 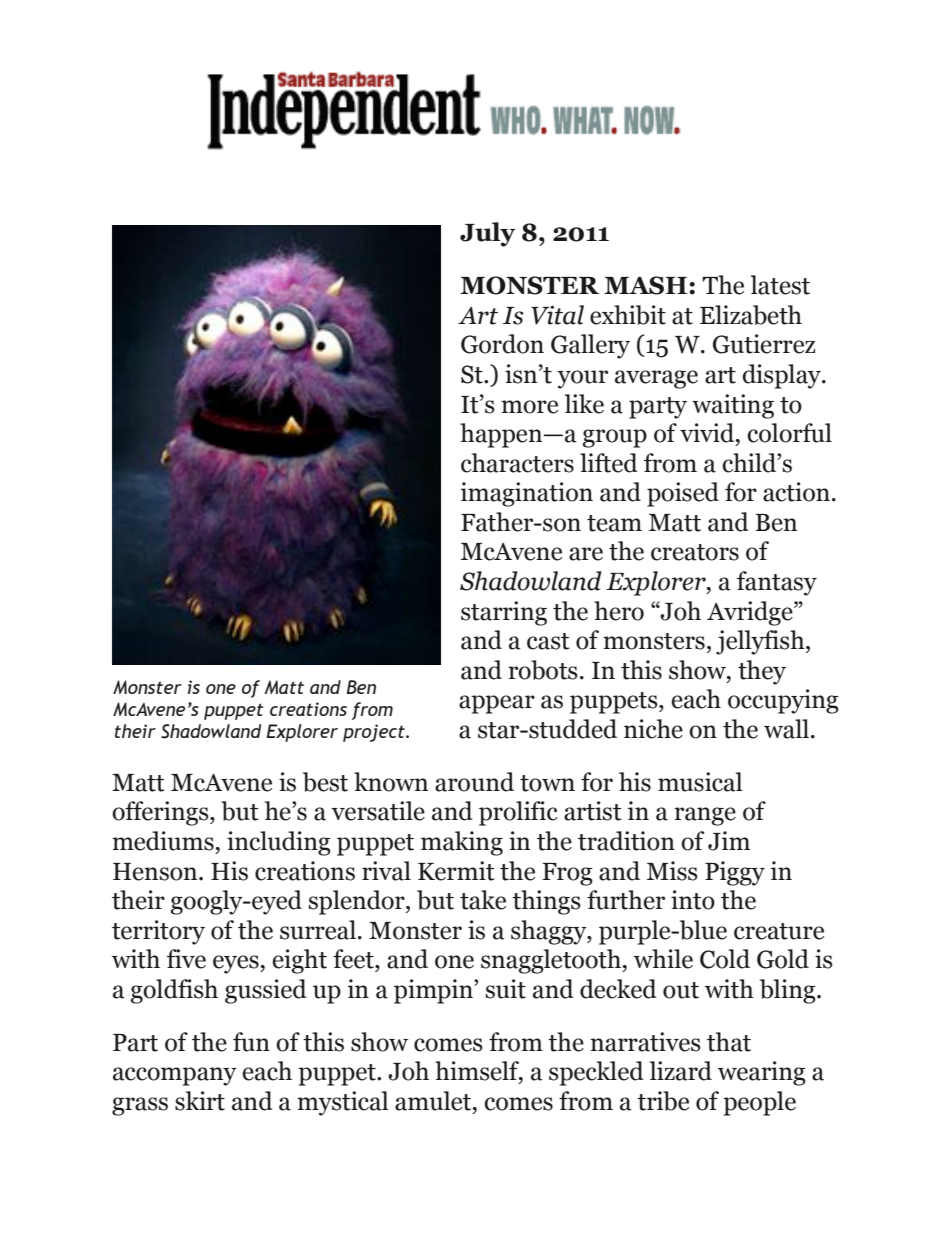 What do you see at coordinates (517, 463) in the screenshot?
I see `characters` at bounding box center [517, 463].
